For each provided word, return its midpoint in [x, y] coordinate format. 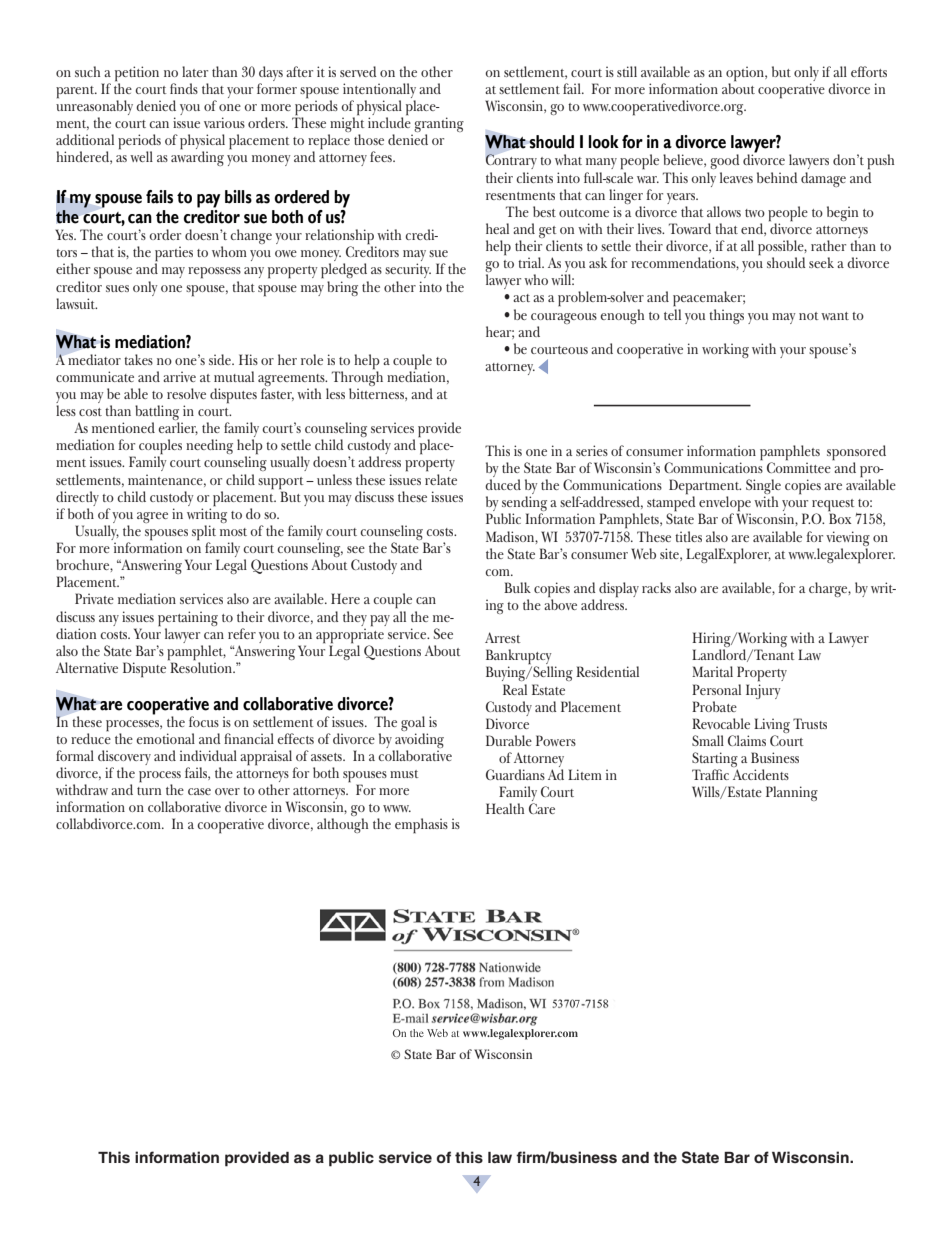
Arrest [503, 637]
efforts [869, 71]
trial [531, 262]
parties [174, 255]
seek [821, 262]
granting [439, 126]
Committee [799, 466]
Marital [712, 671]
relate [441, 479]
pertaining [188, 619]
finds [184, 88]
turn [149, 791]
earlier [178, 428]
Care [542, 808]
